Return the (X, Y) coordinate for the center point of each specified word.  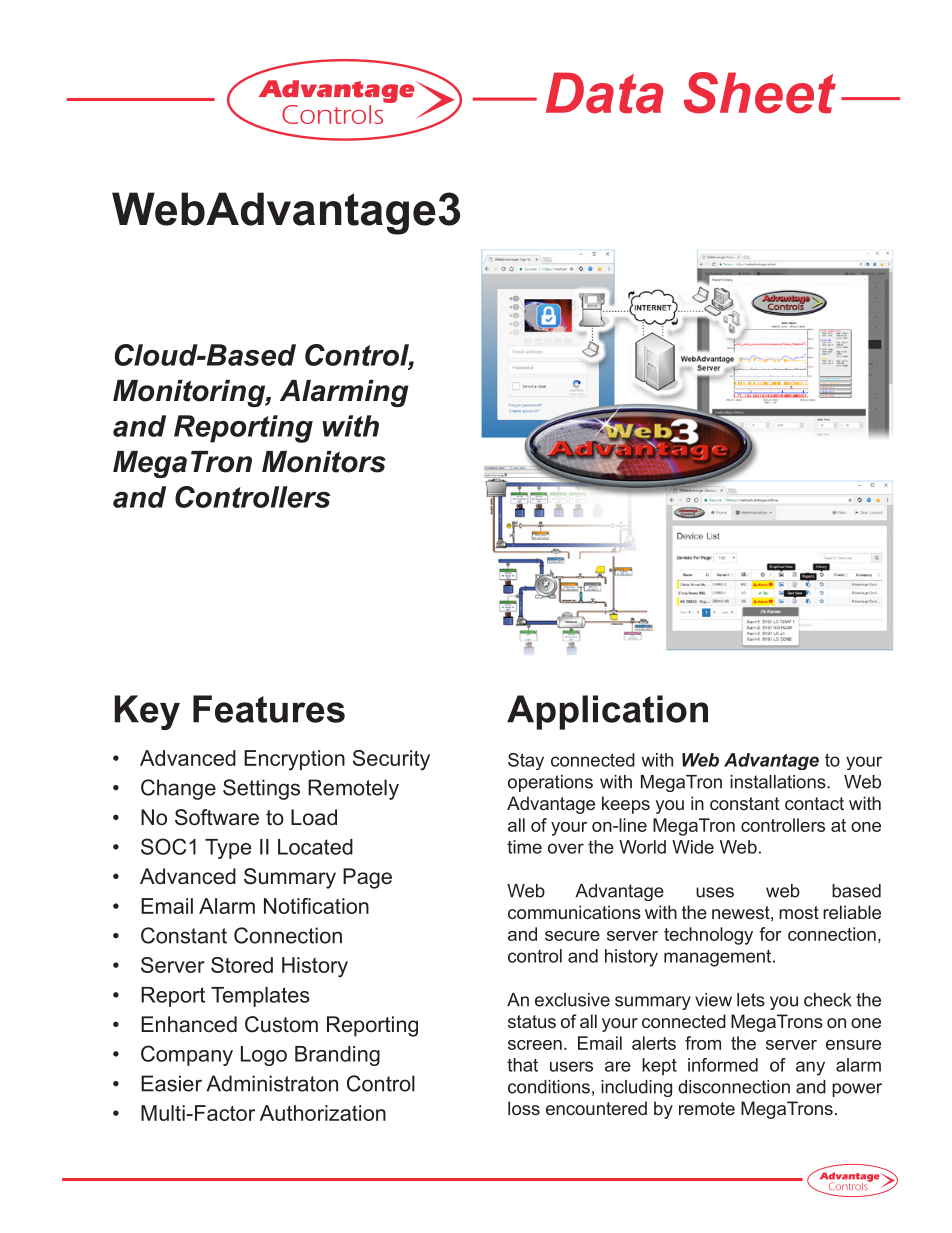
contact (814, 803)
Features (269, 709)
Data (604, 93)
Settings (261, 789)
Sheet (760, 93)
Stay (526, 761)
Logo (264, 1056)
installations (779, 782)
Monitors (324, 462)
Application (607, 712)
